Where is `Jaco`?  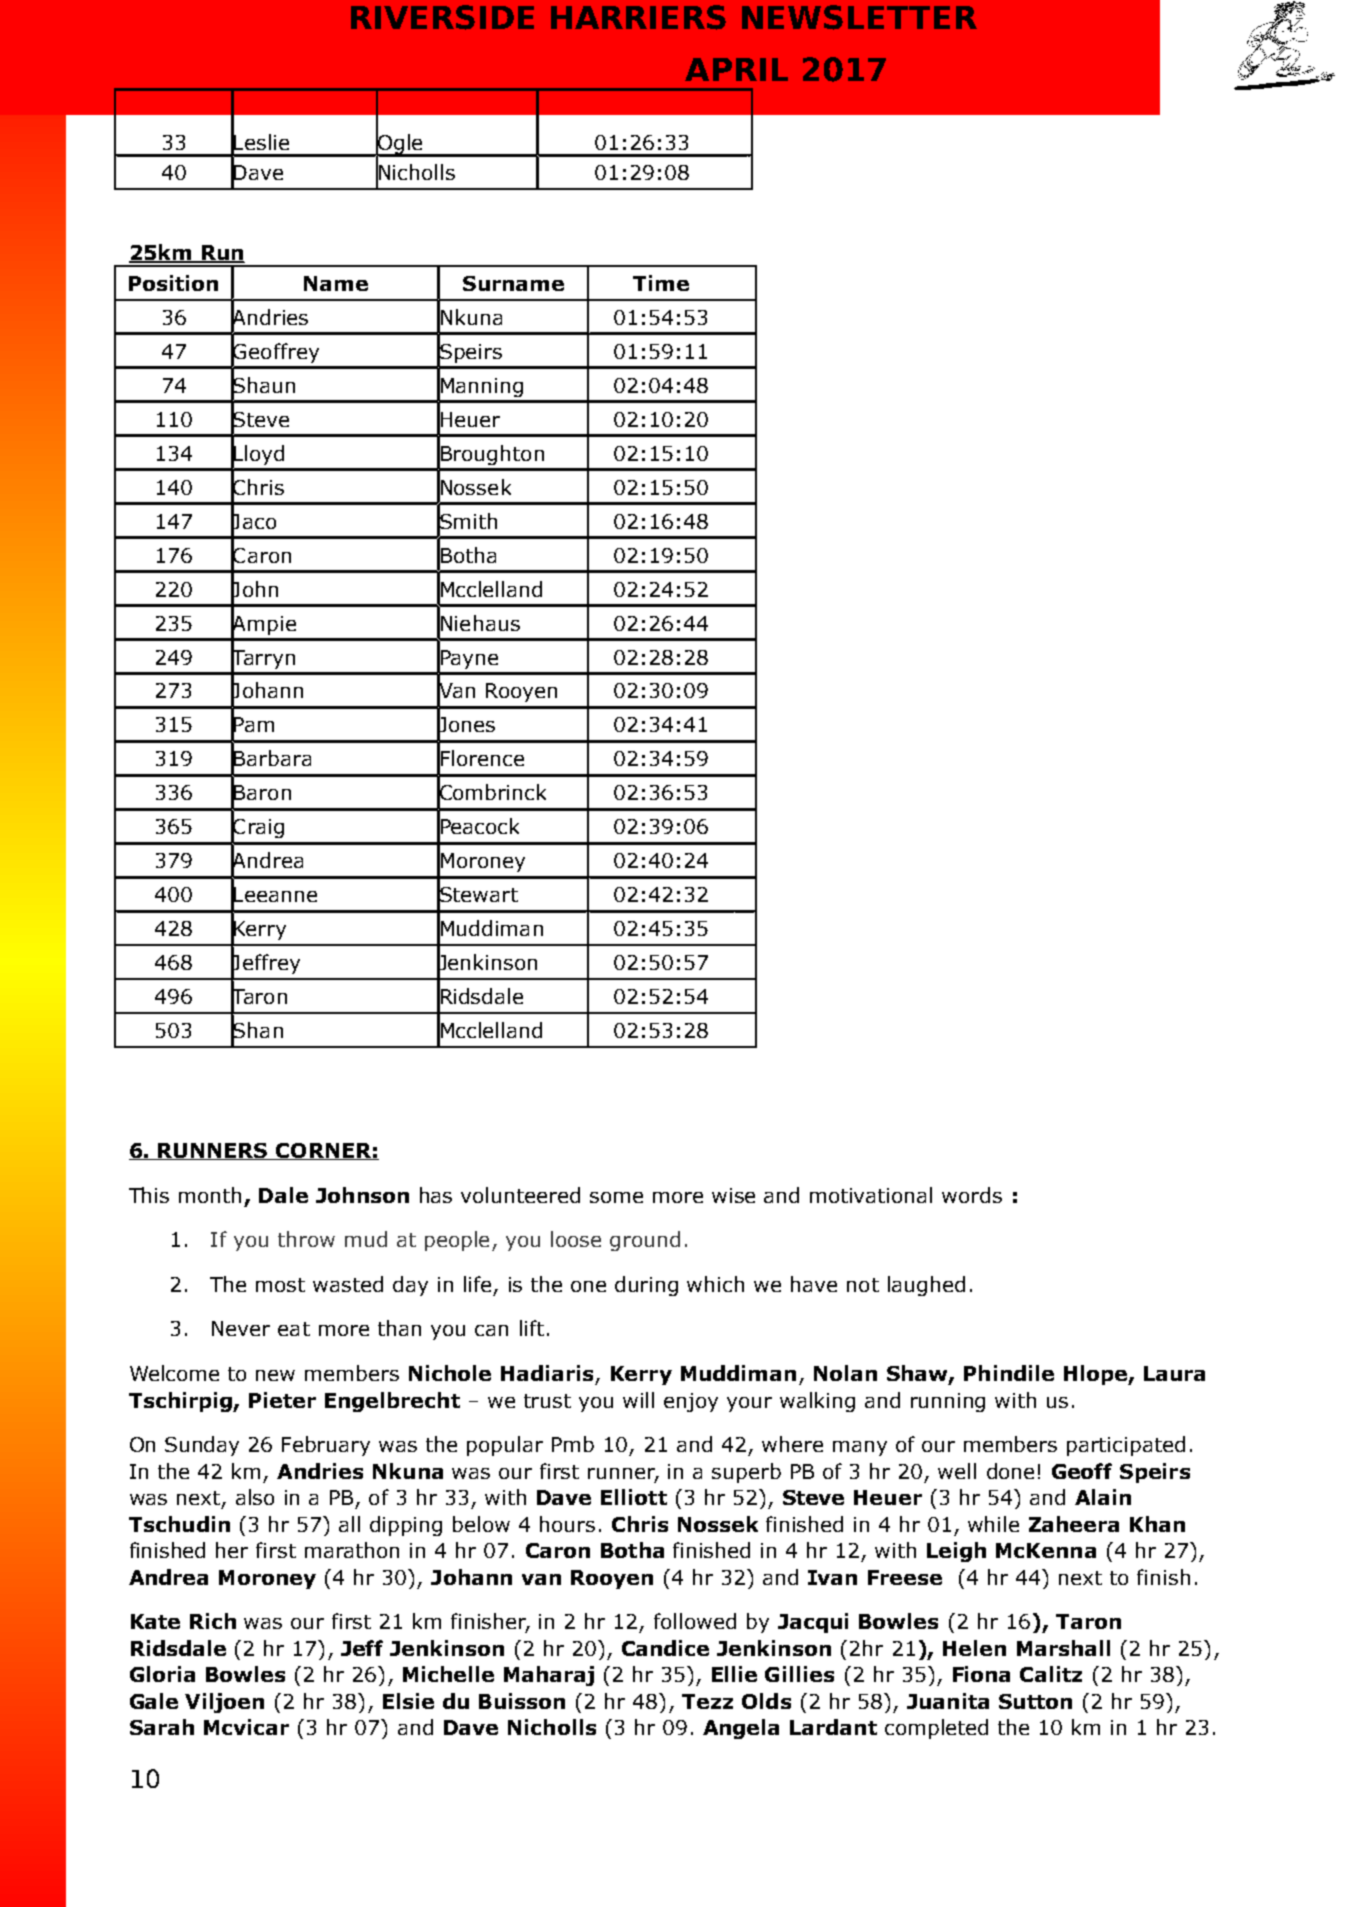
Jaco is located at coordinates (253, 521).
